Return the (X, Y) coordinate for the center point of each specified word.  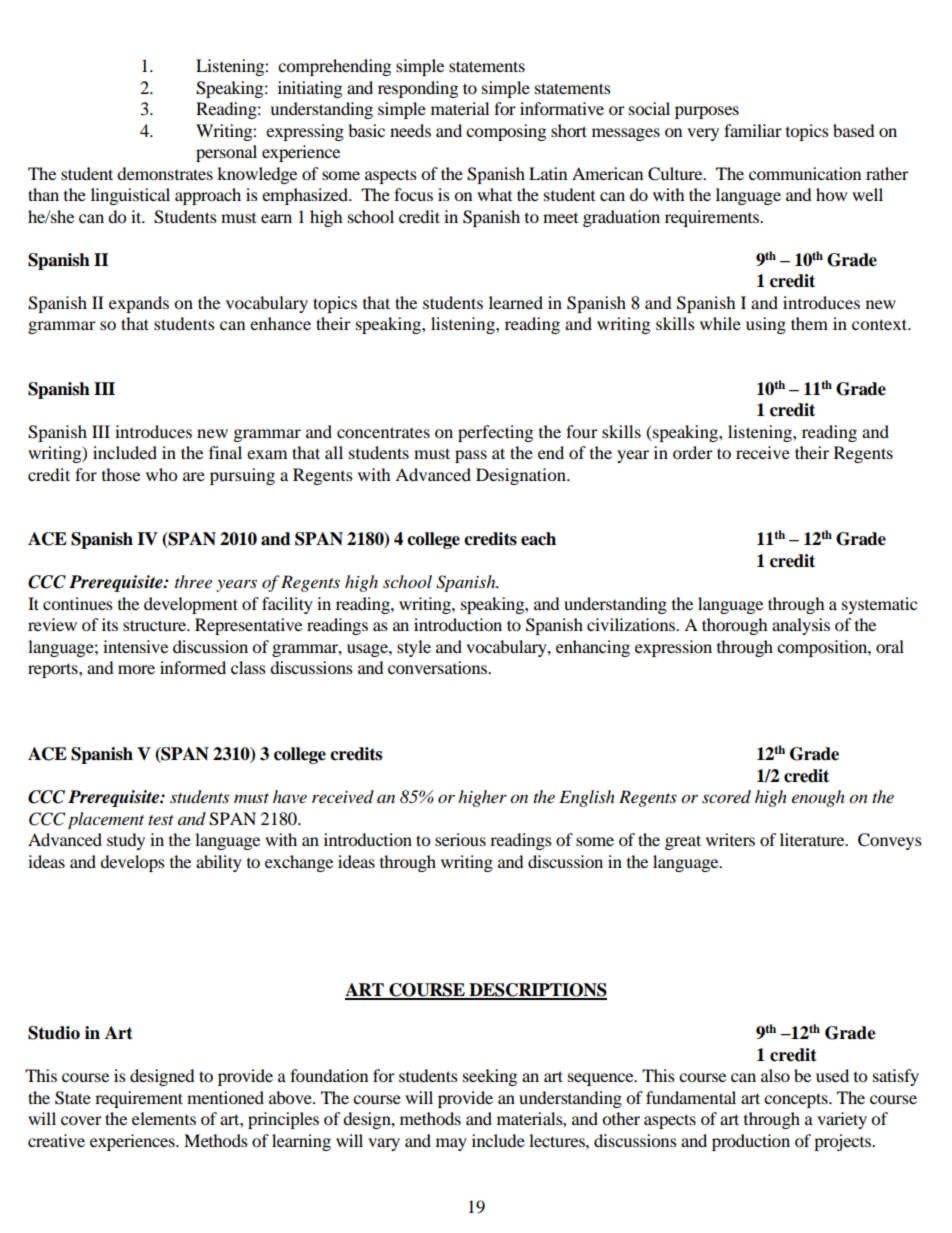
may (451, 1144)
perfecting (495, 433)
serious (460, 839)
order (693, 452)
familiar (753, 130)
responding (418, 89)
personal (226, 153)
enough (818, 798)
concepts (797, 1100)
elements (164, 1118)
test (161, 820)
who (161, 474)
